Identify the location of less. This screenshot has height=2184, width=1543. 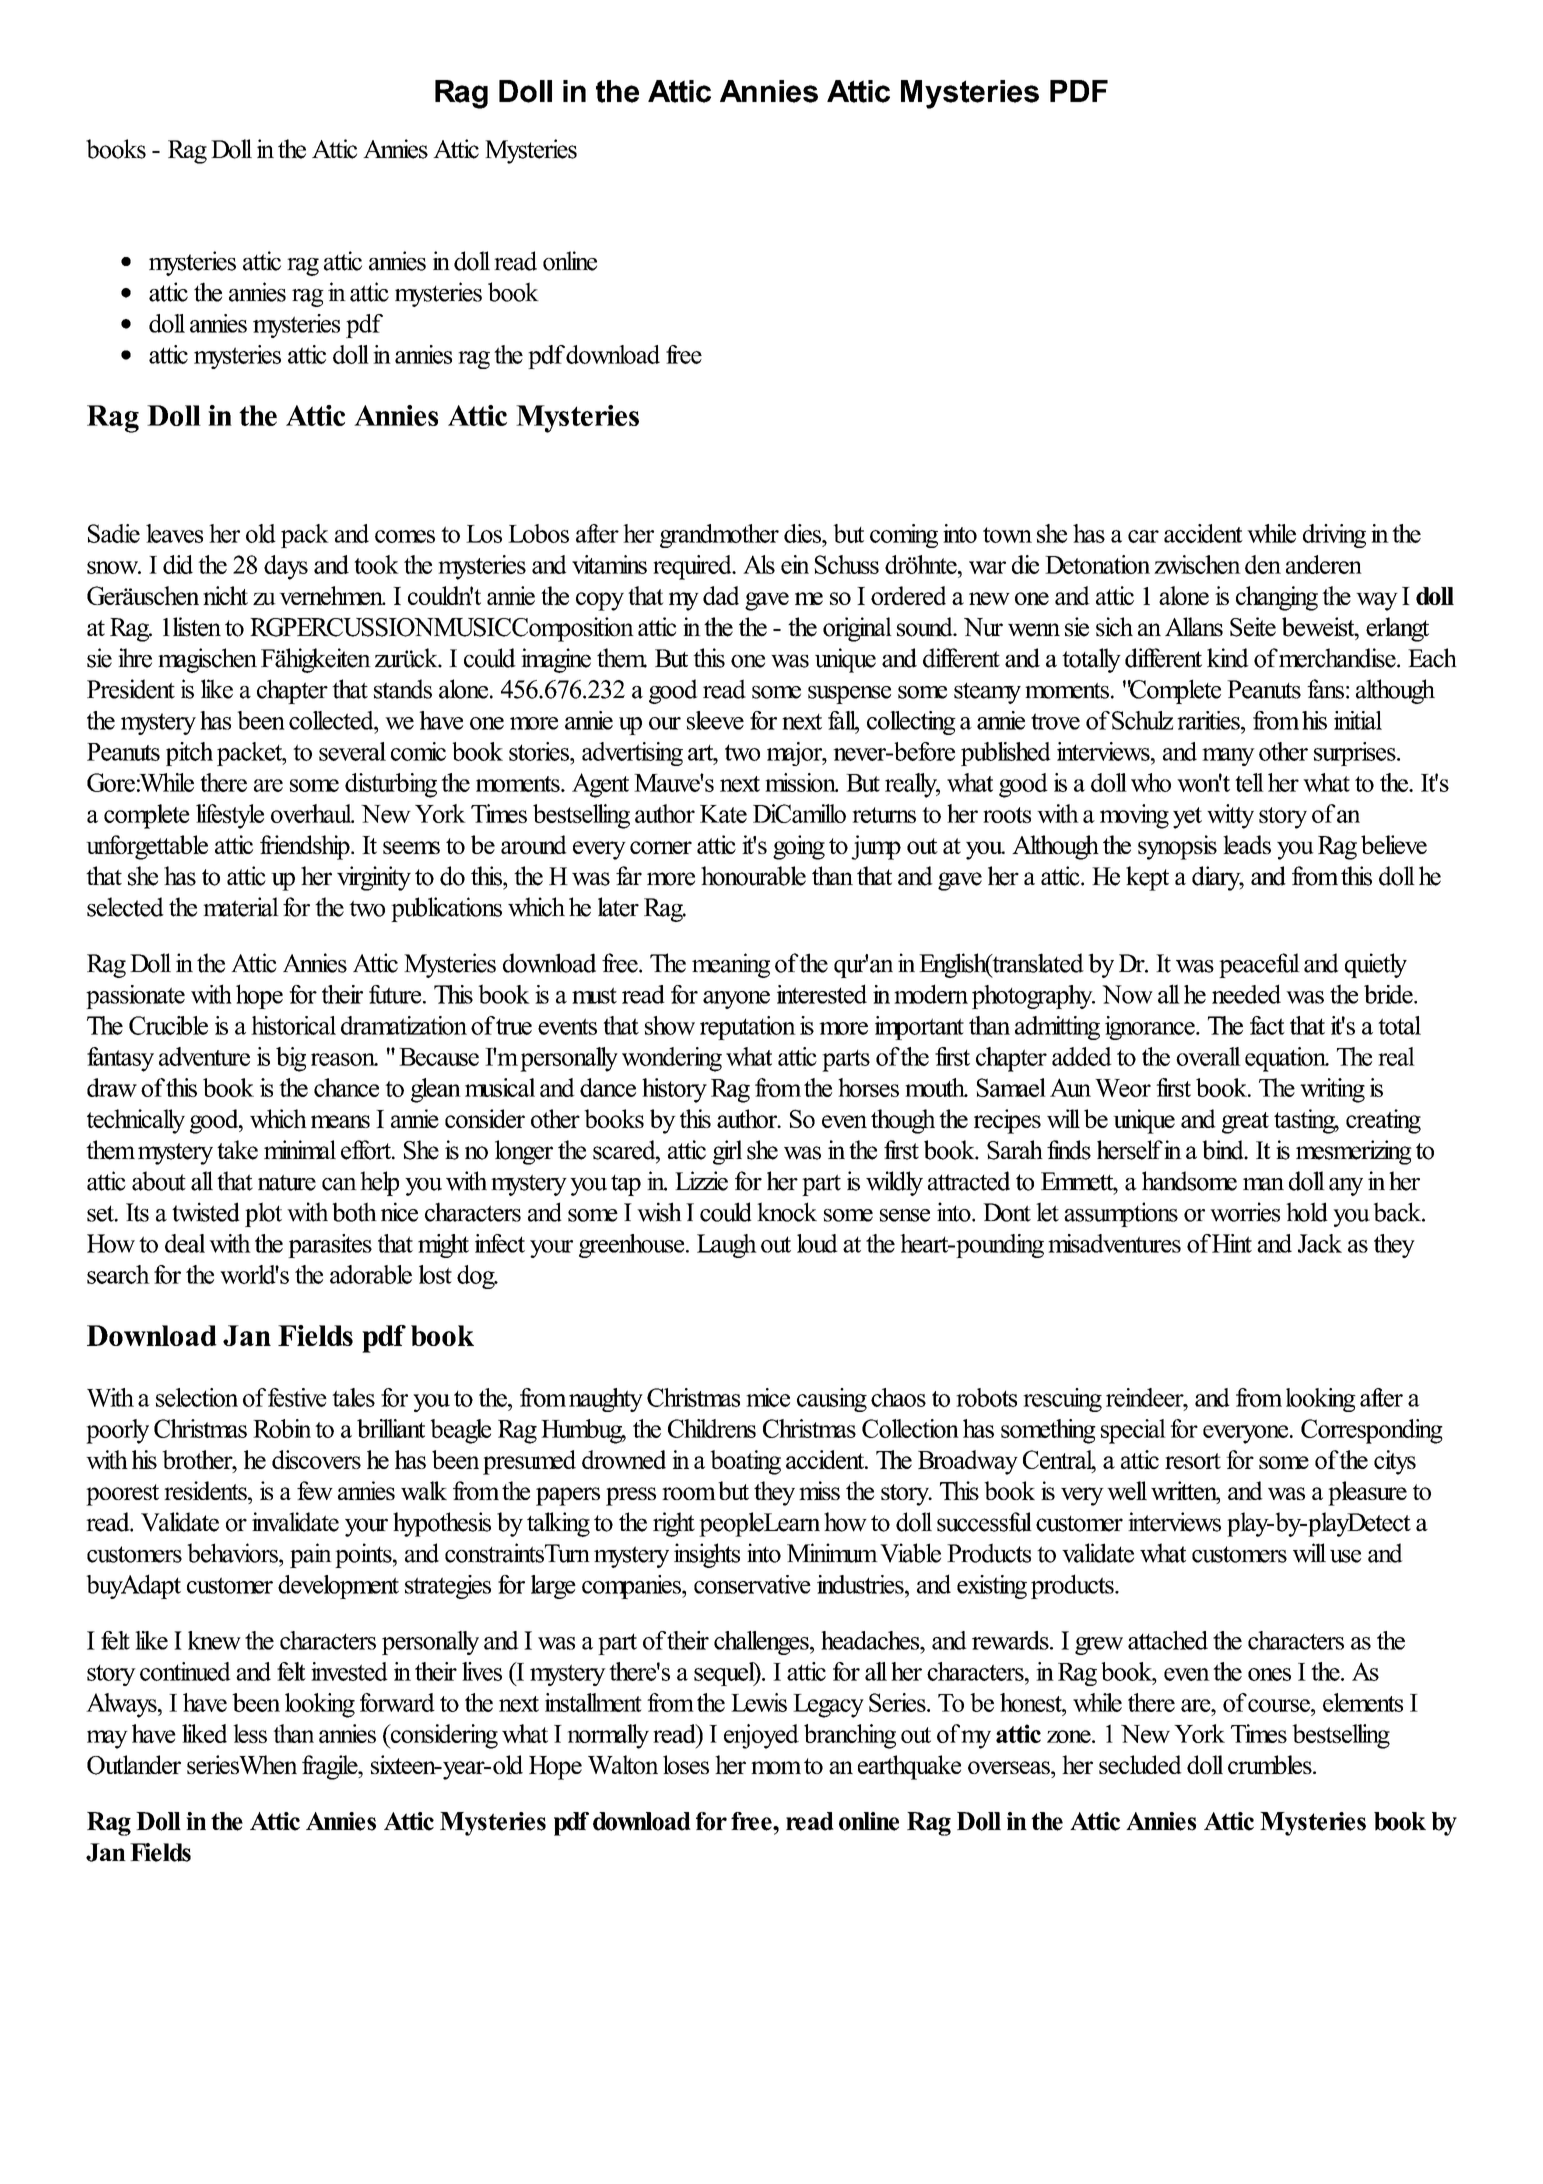
(250, 1733).
